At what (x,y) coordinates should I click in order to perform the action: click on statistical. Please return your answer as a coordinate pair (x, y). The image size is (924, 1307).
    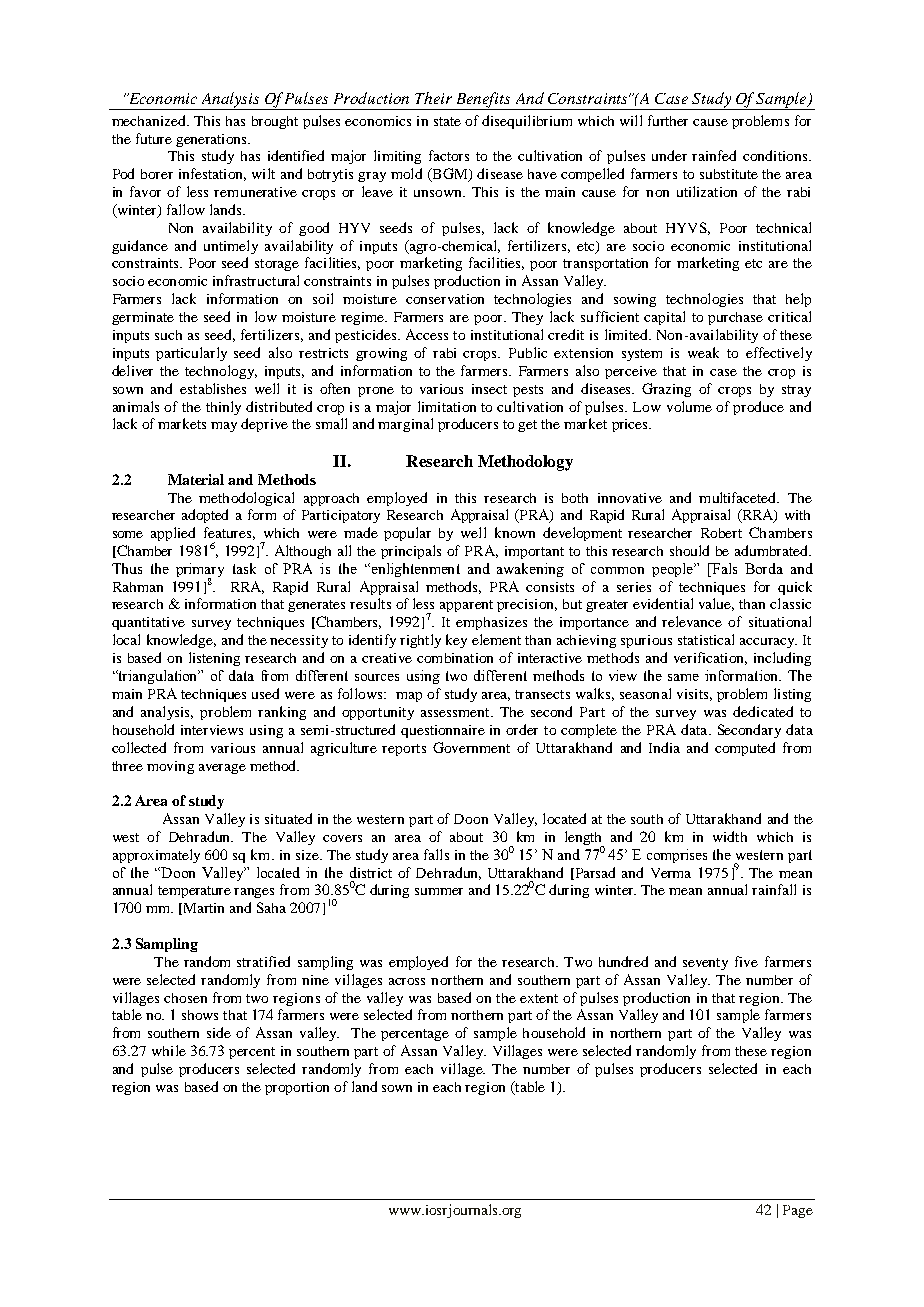
    Looking at the image, I should click on (706, 639).
